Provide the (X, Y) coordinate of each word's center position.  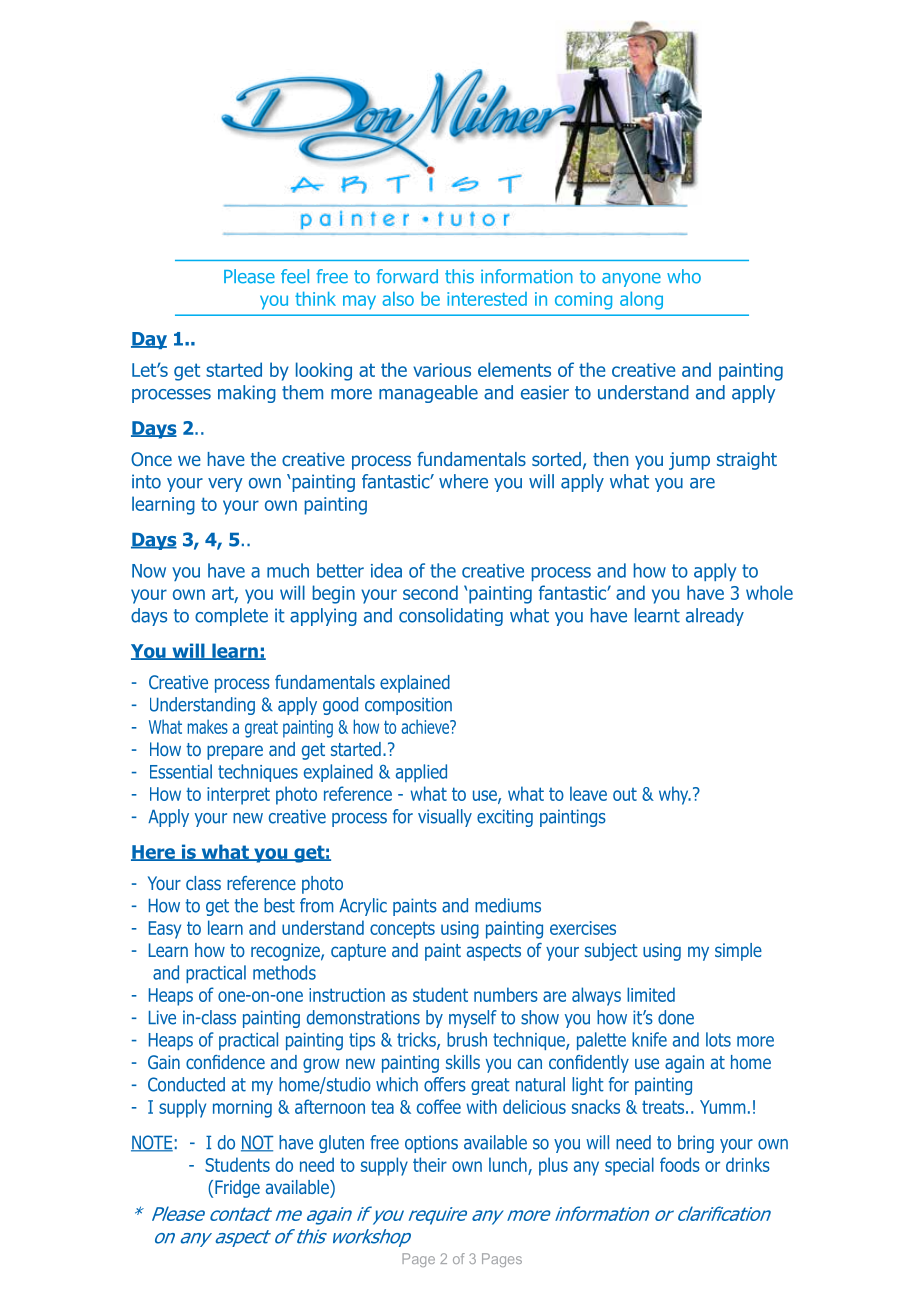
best (279, 905)
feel (295, 276)
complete (231, 617)
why (675, 795)
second (430, 592)
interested (487, 299)
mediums (508, 905)
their (430, 1164)
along (641, 301)
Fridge (237, 1189)
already (715, 617)
